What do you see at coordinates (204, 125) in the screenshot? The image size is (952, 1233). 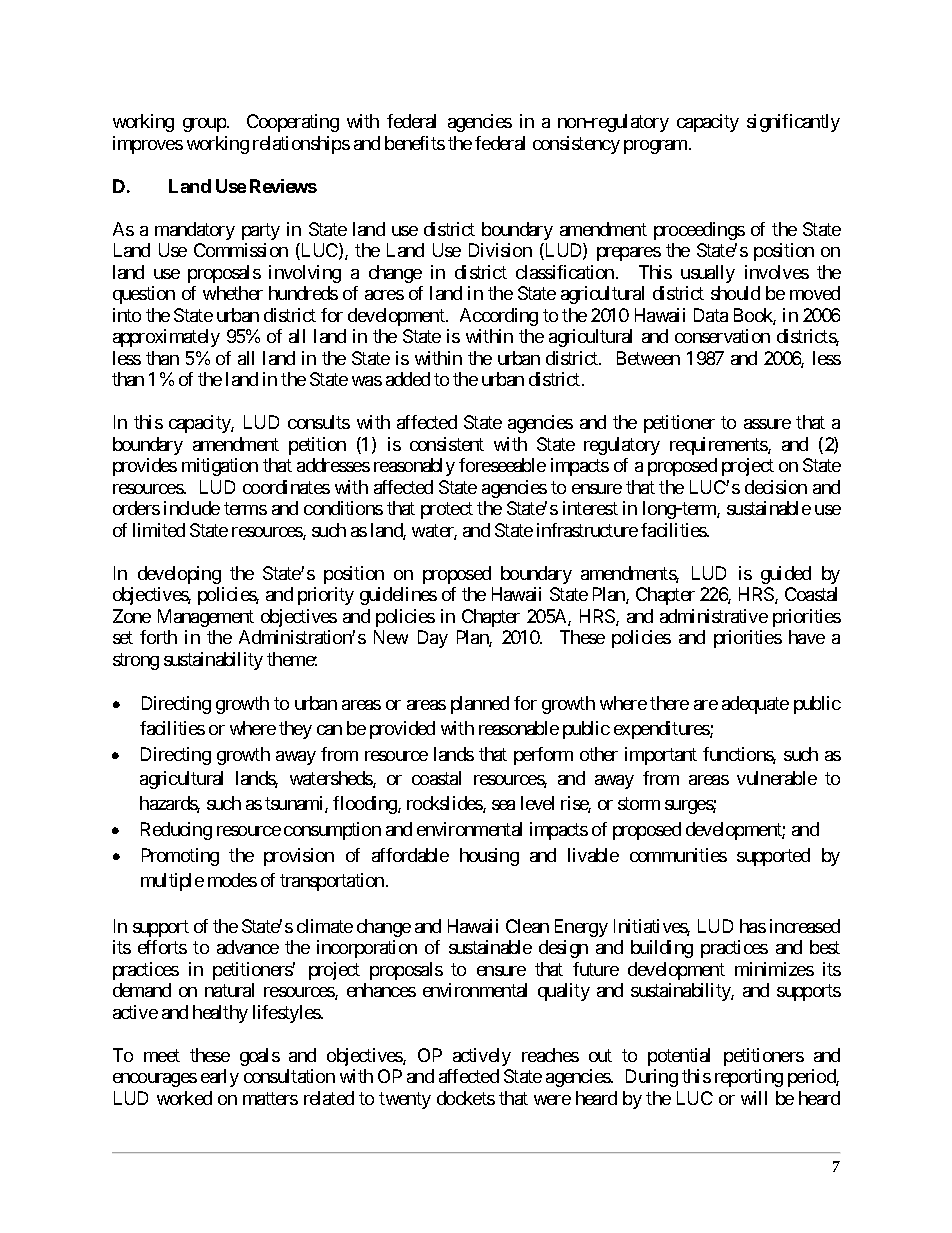 I see `group` at bounding box center [204, 125].
